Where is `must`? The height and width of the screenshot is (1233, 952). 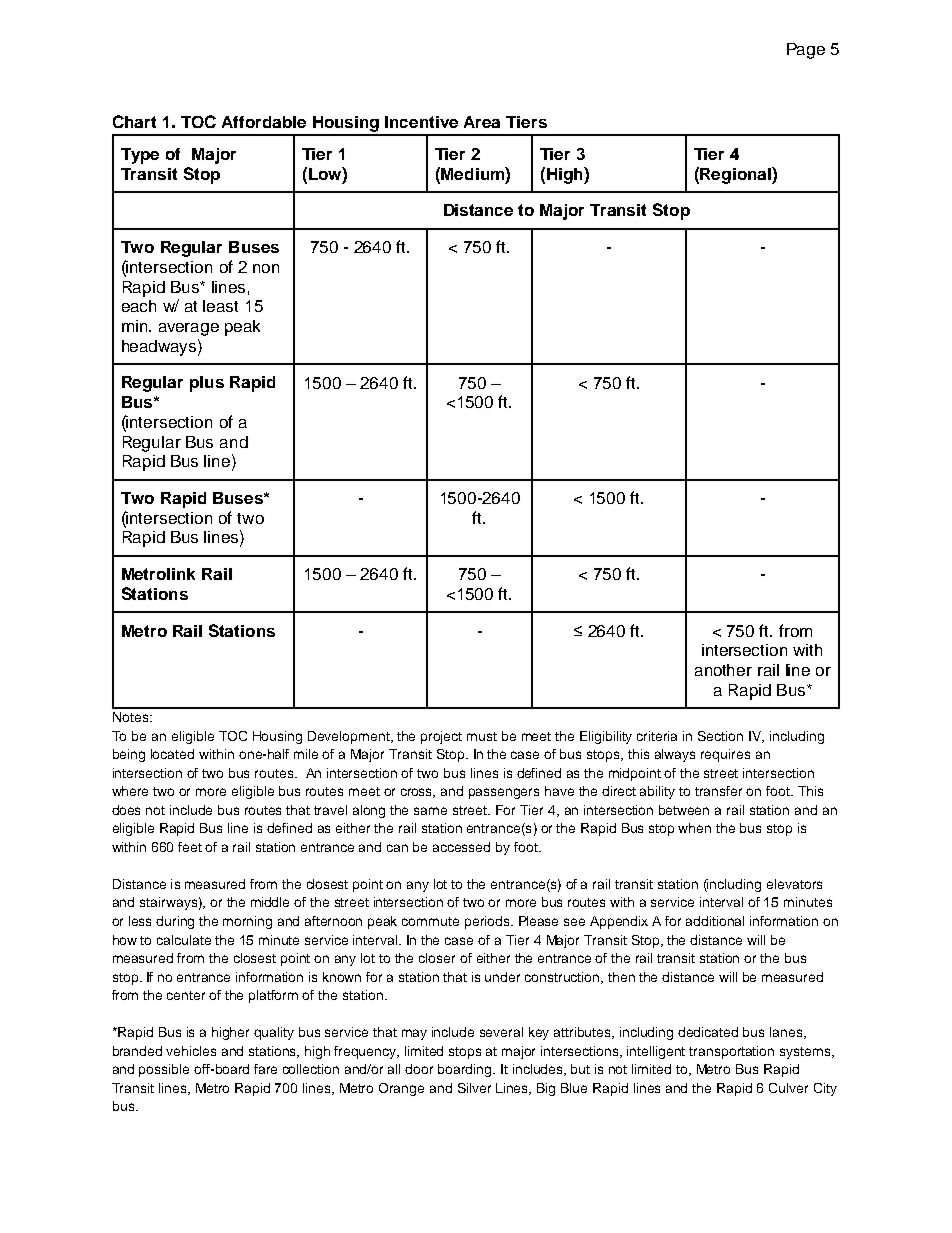 must is located at coordinates (482, 736).
